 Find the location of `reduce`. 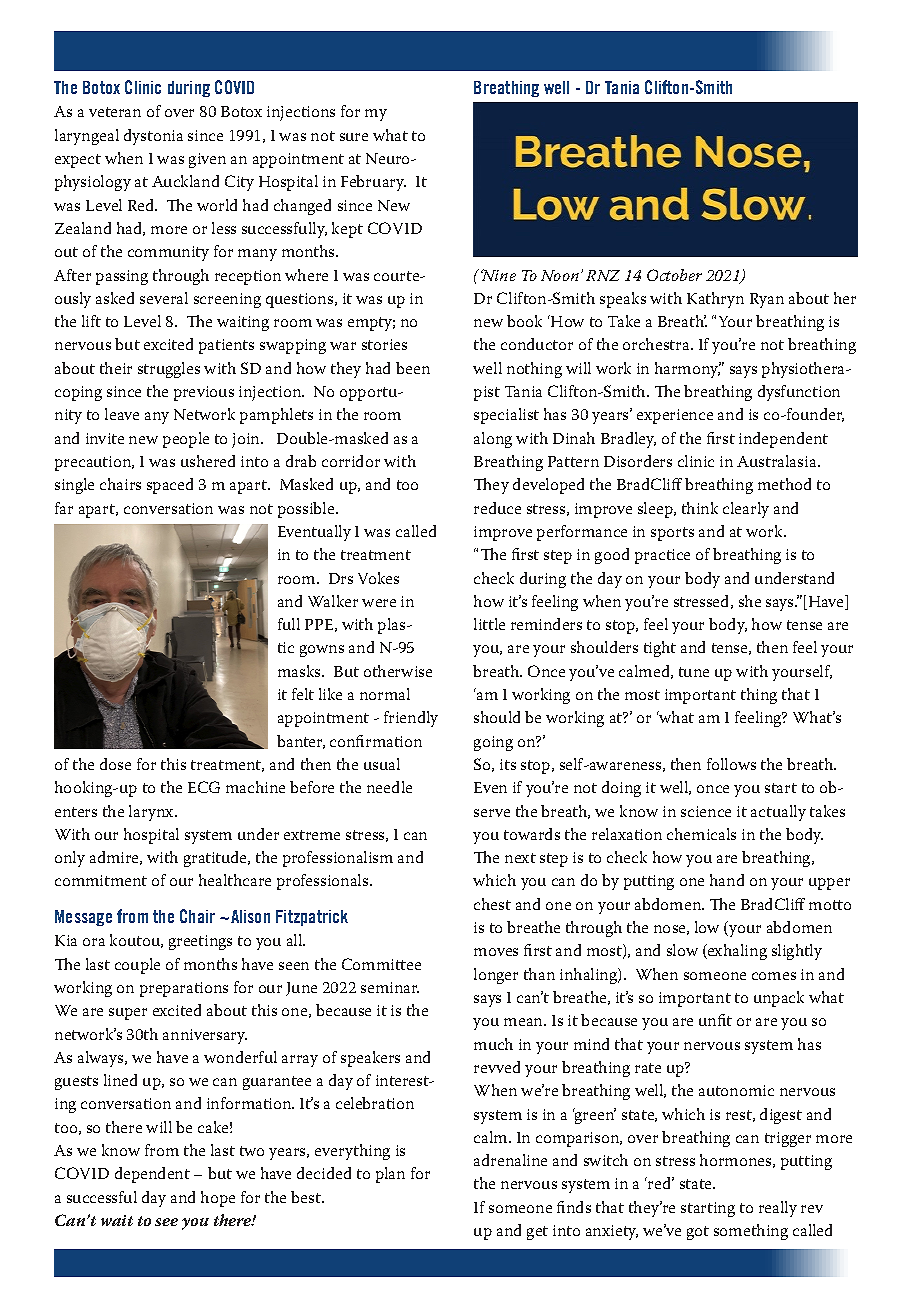

reduce is located at coordinates (497, 508).
